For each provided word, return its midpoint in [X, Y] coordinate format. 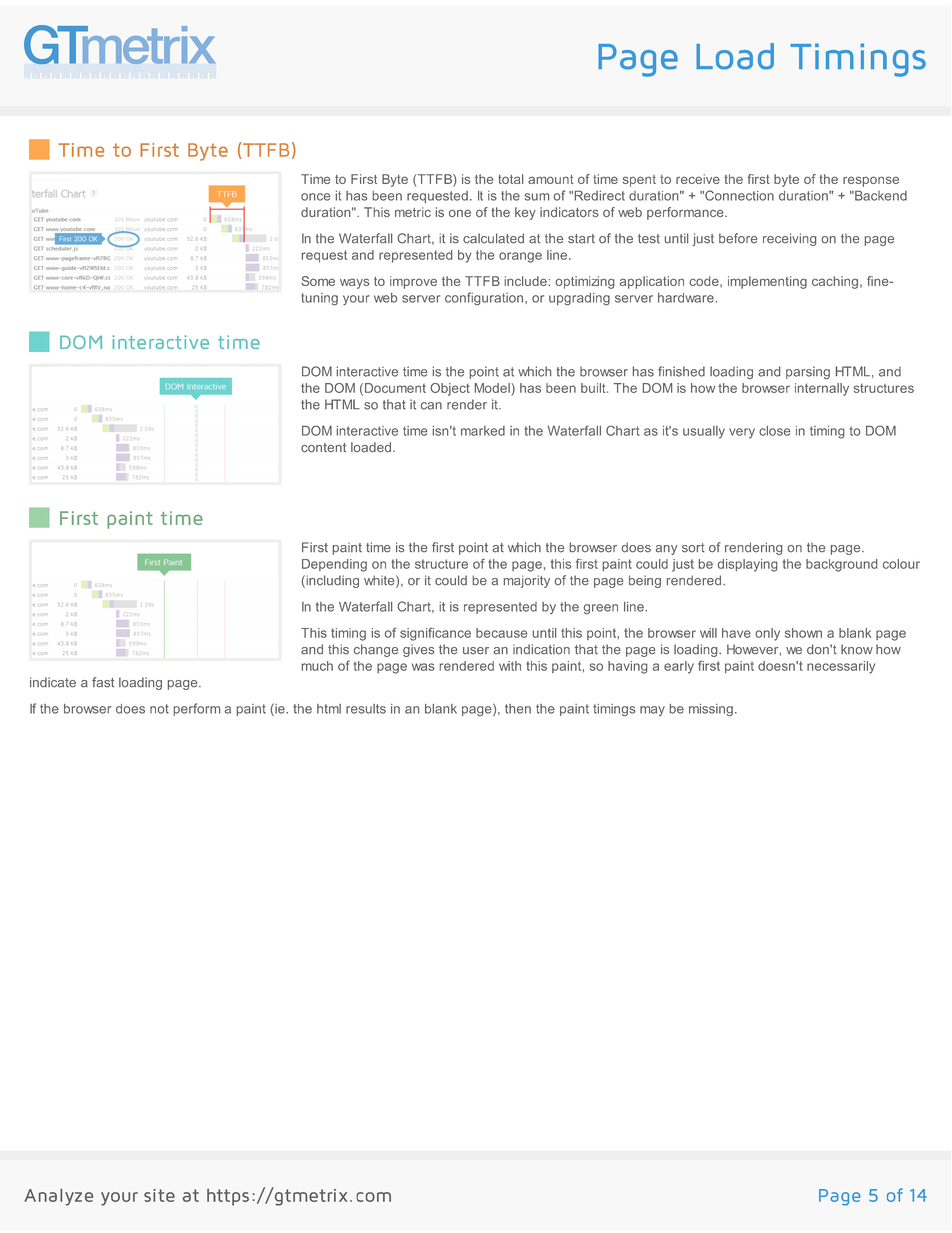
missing [711, 710]
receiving [789, 239]
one [460, 213]
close [774, 431]
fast [103, 682]
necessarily [841, 667]
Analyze [58, 1197]
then [518, 709]
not [159, 709]
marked [483, 431]
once [315, 197]
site [159, 1195]
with [510, 666]
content [323, 448]
